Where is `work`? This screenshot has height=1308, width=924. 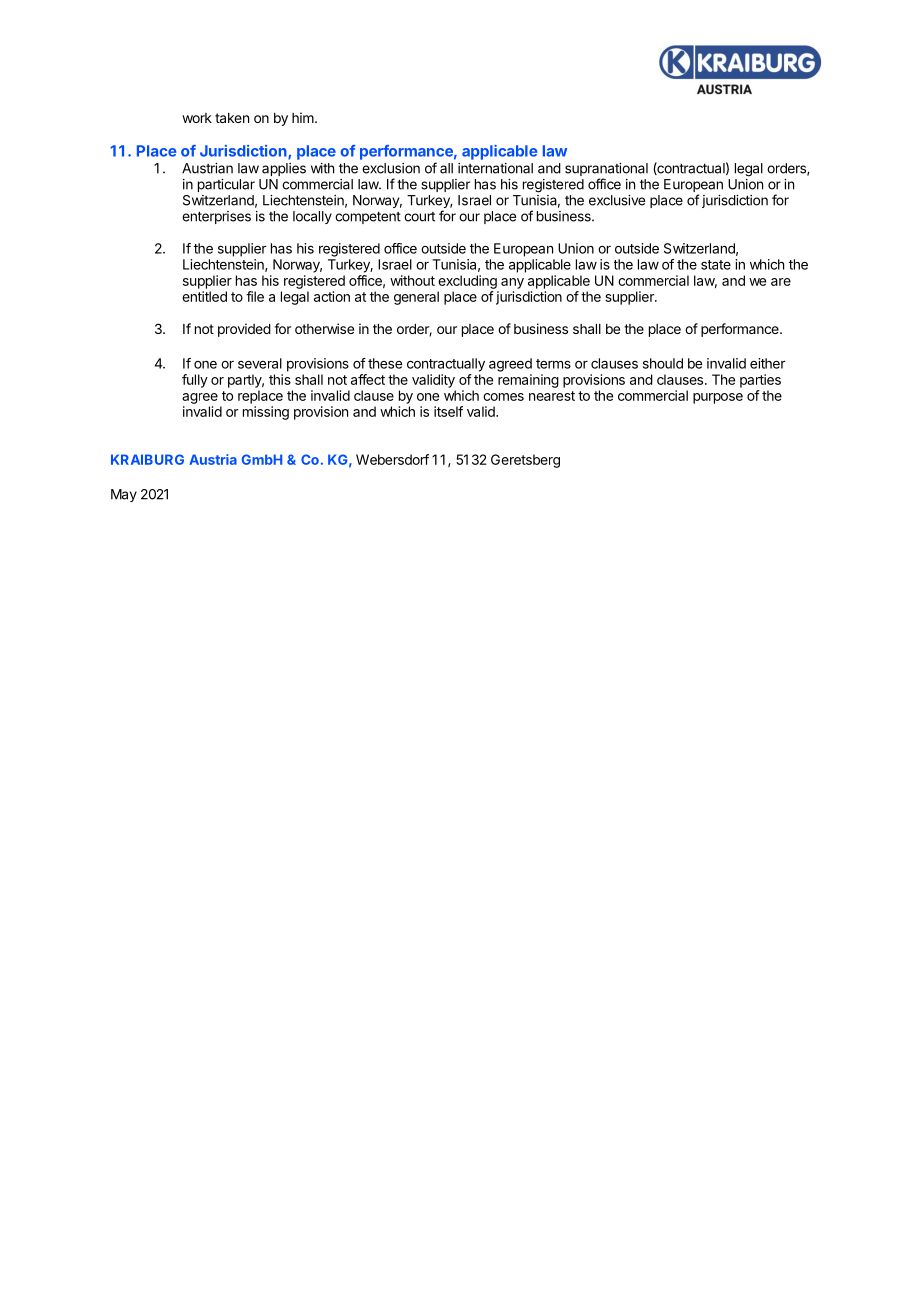
work is located at coordinates (197, 118).
